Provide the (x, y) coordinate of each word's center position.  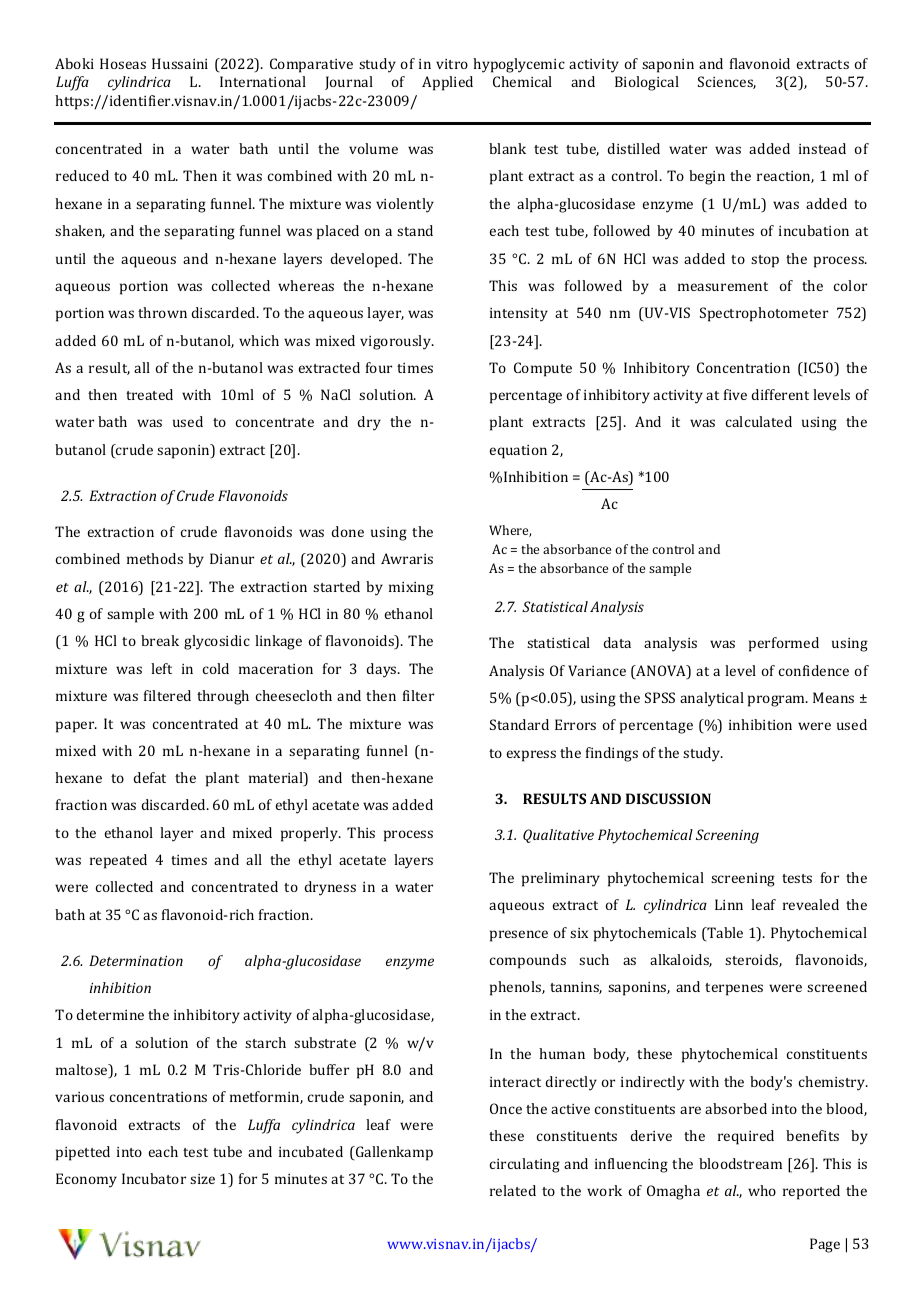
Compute (543, 369)
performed (784, 644)
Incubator (154, 1178)
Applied (447, 83)
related (513, 1190)
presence (519, 936)
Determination (136, 960)
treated (149, 394)
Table (724, 934)
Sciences (727, 82)
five (735, 394)
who (762, 1190)
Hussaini (180, 63)
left (161, 668)
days (382, 670)
